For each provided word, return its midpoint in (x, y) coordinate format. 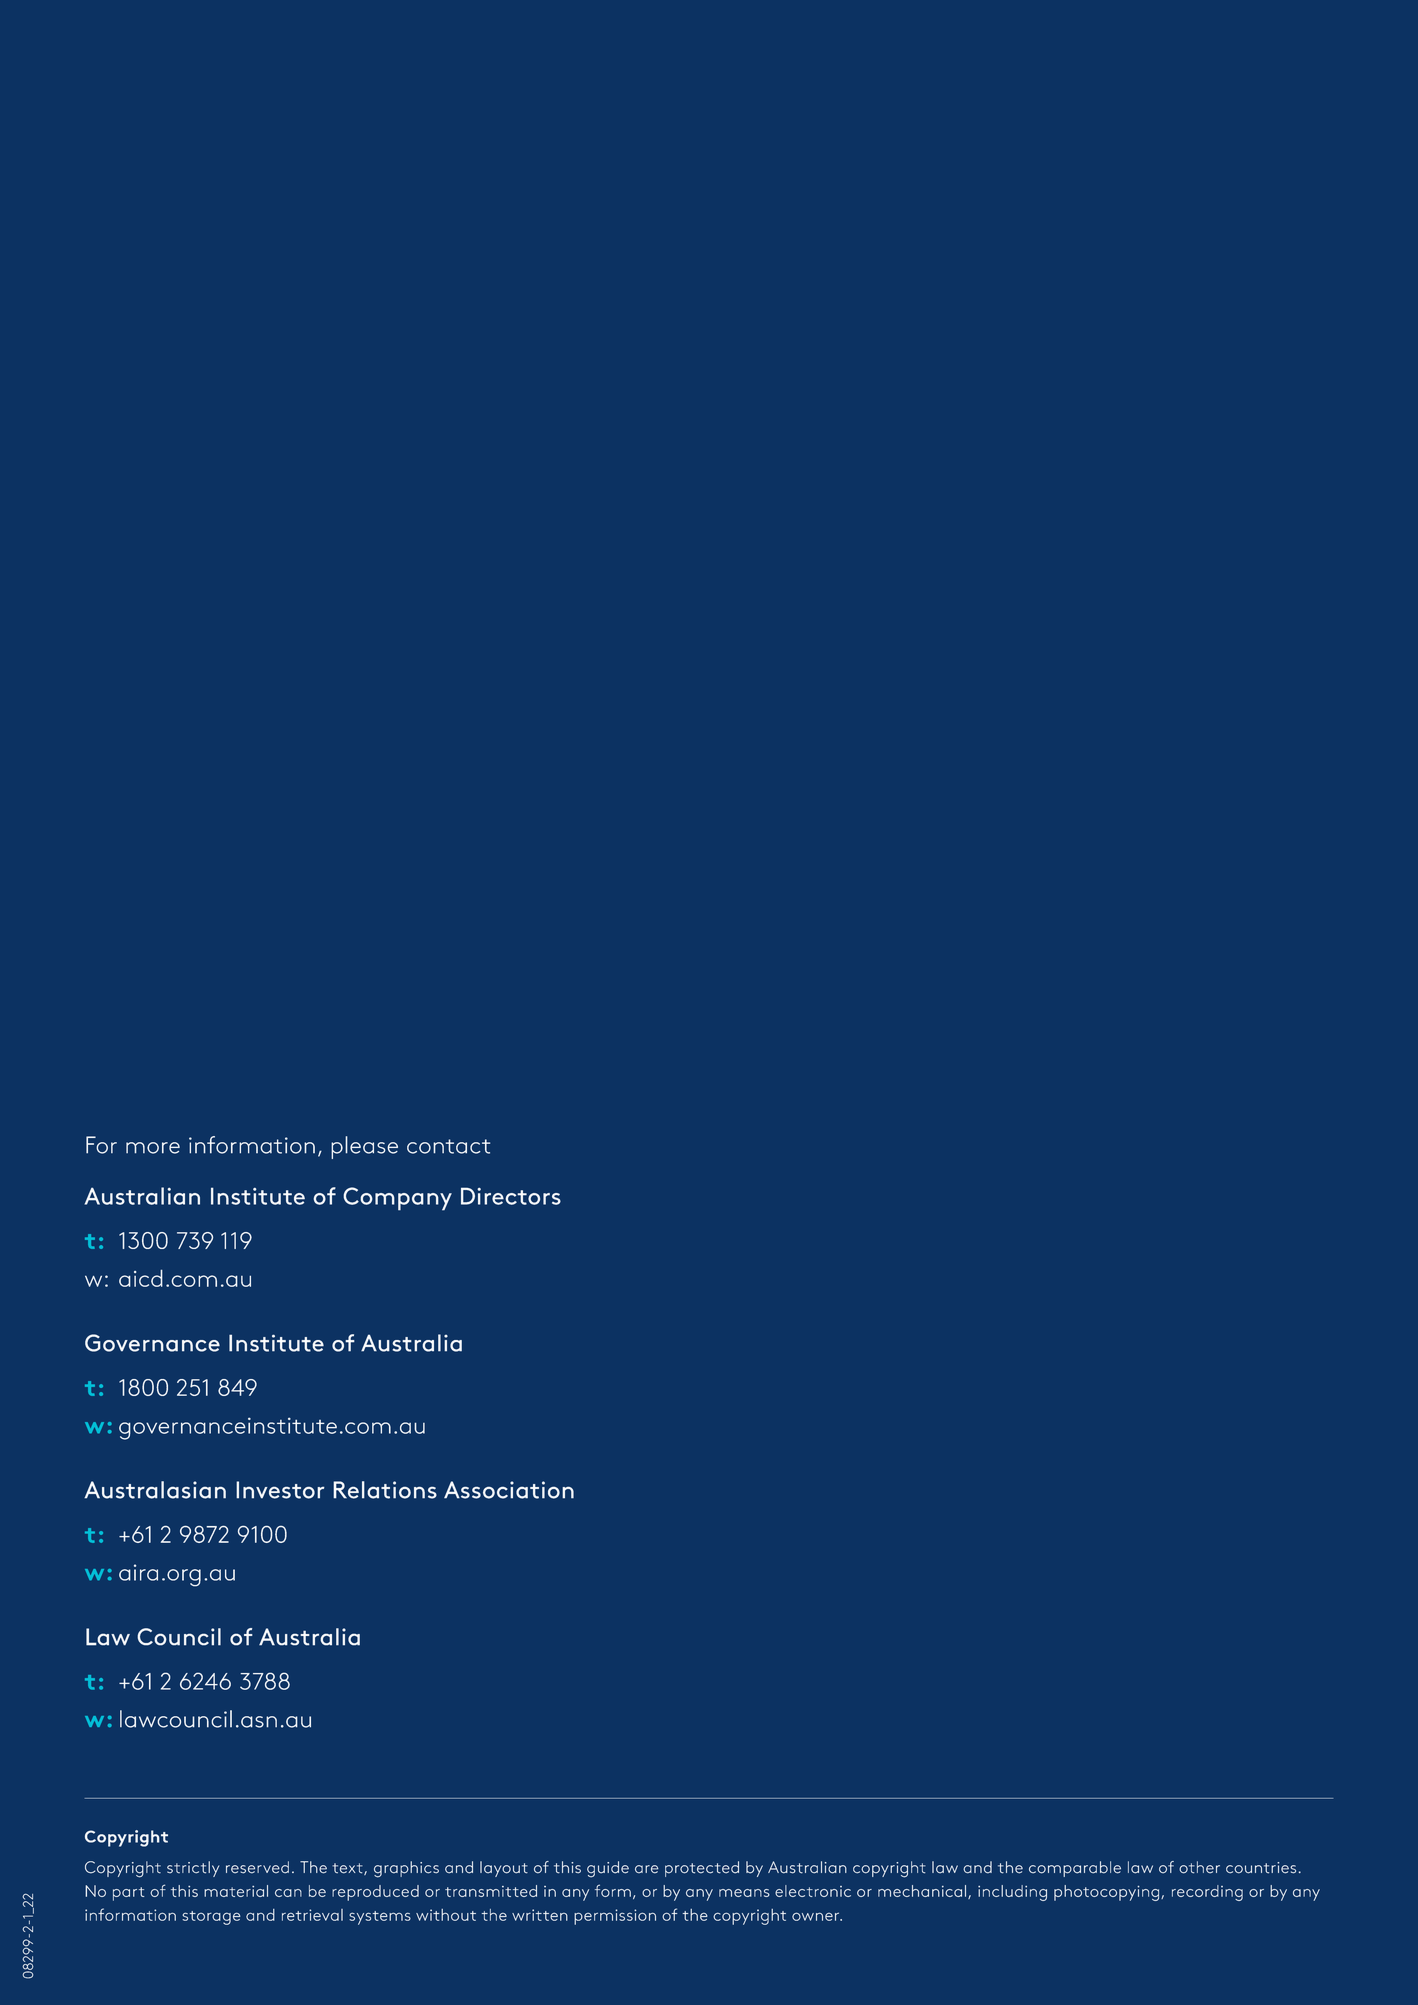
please (364, 1147)
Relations (385, 1490)
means (744, 1893)
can (288, 1893)
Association (509, 1490)
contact (448, 1146)
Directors (511, 1196)
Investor (280, 1490)
